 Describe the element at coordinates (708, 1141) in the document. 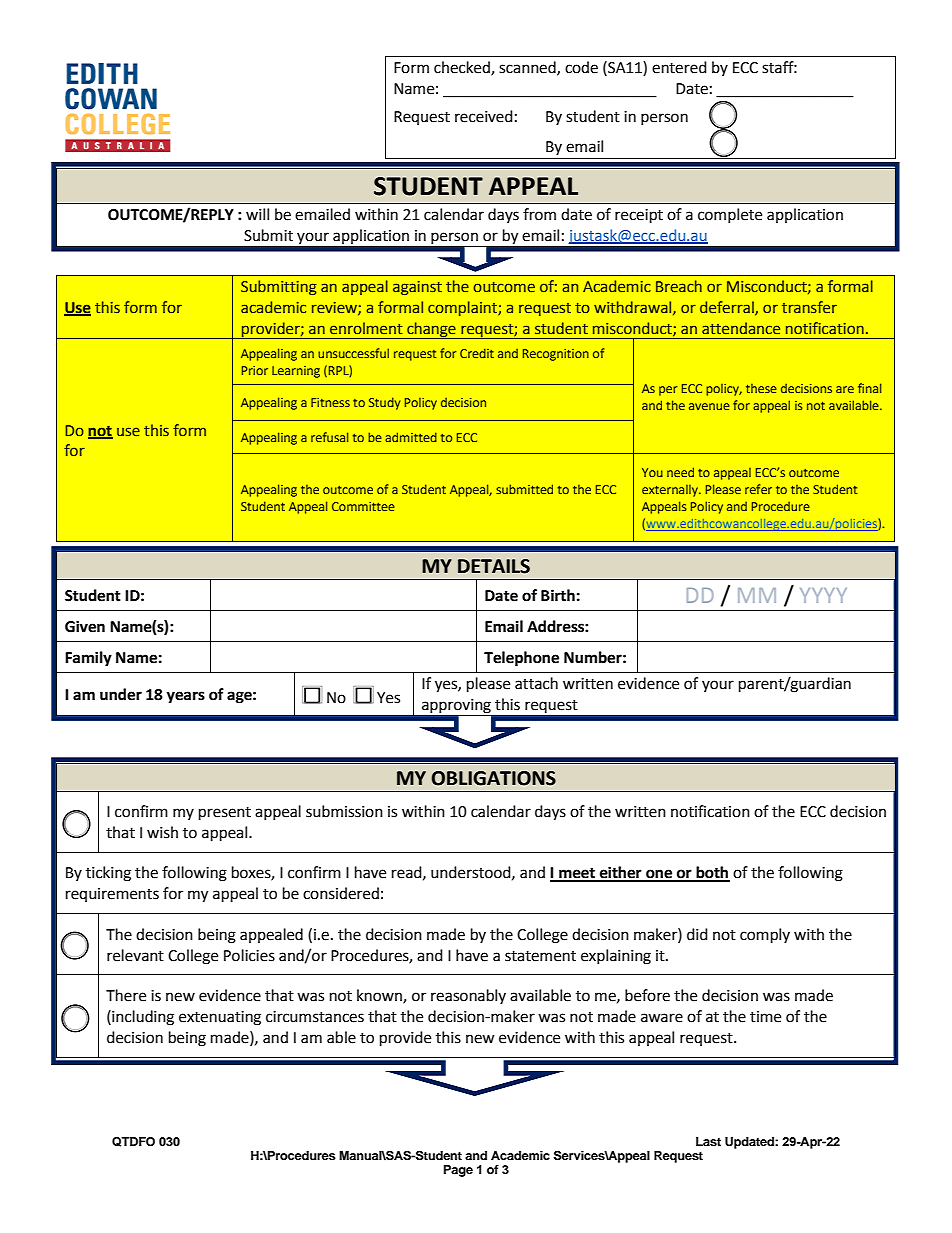

I see `Last` at that location.
